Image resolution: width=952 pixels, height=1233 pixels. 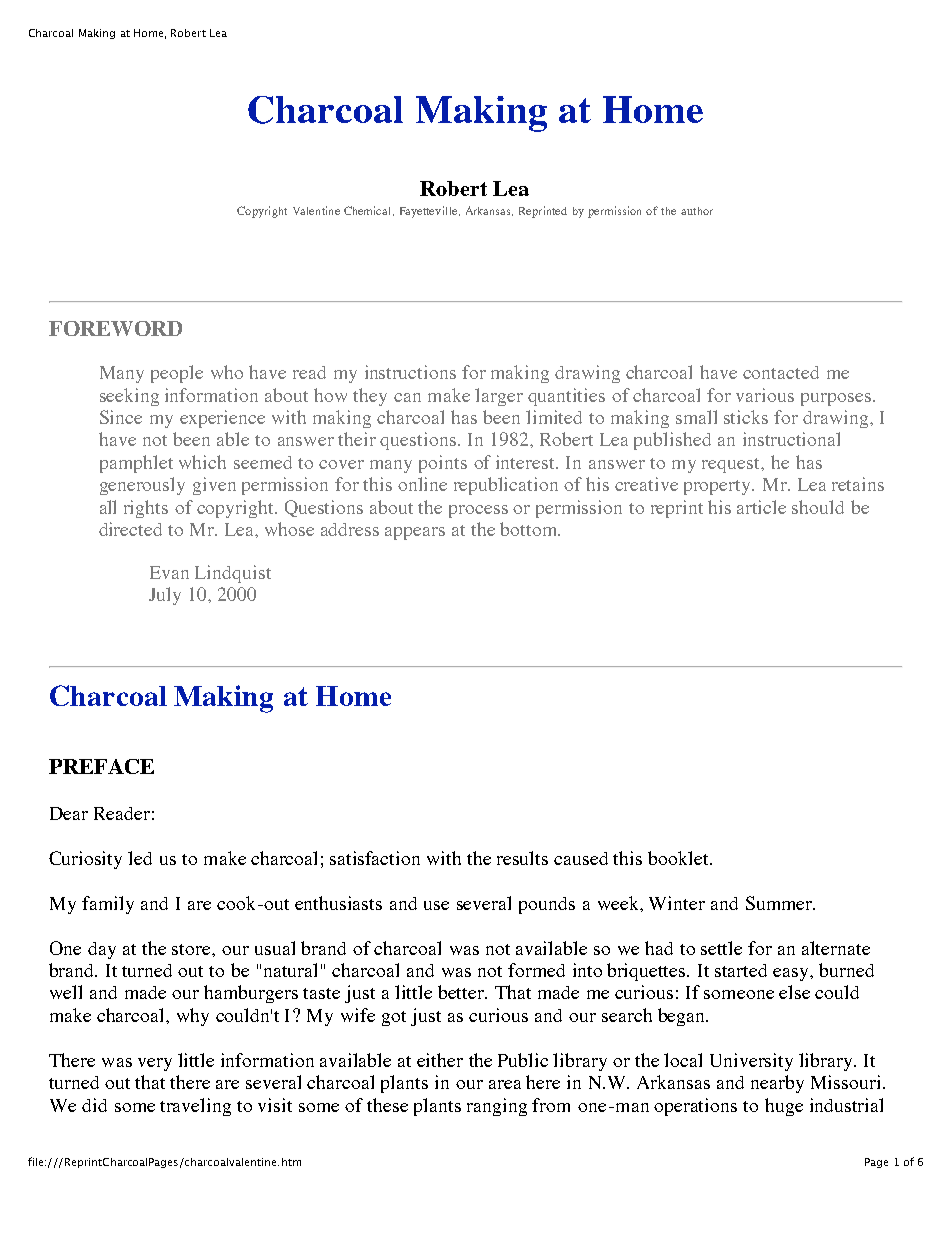 I want to click on either, so click(x=440, y=1060).
